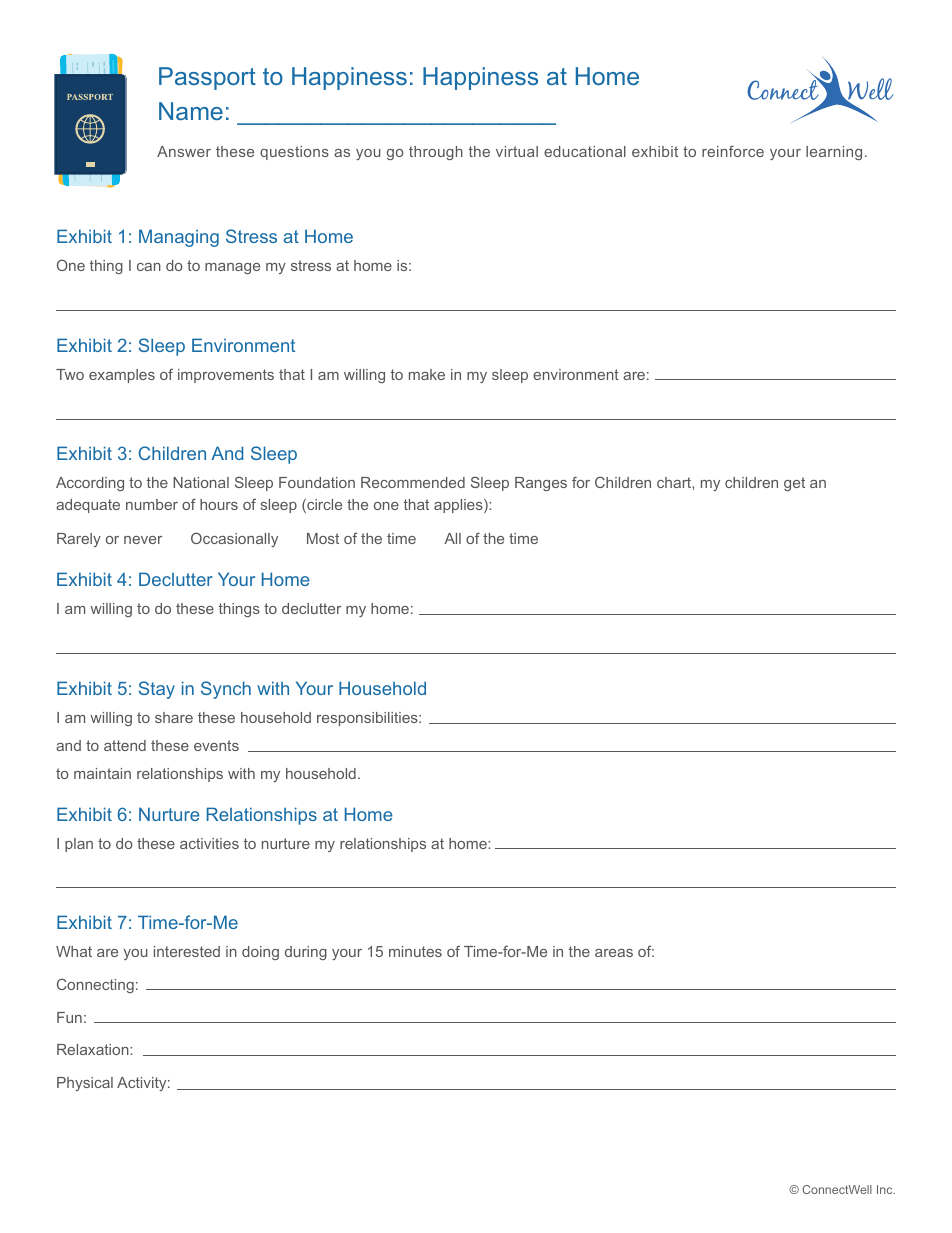 This screenshot has height=1233, width=952. I want to click on Physical, so click(85, 1084).
